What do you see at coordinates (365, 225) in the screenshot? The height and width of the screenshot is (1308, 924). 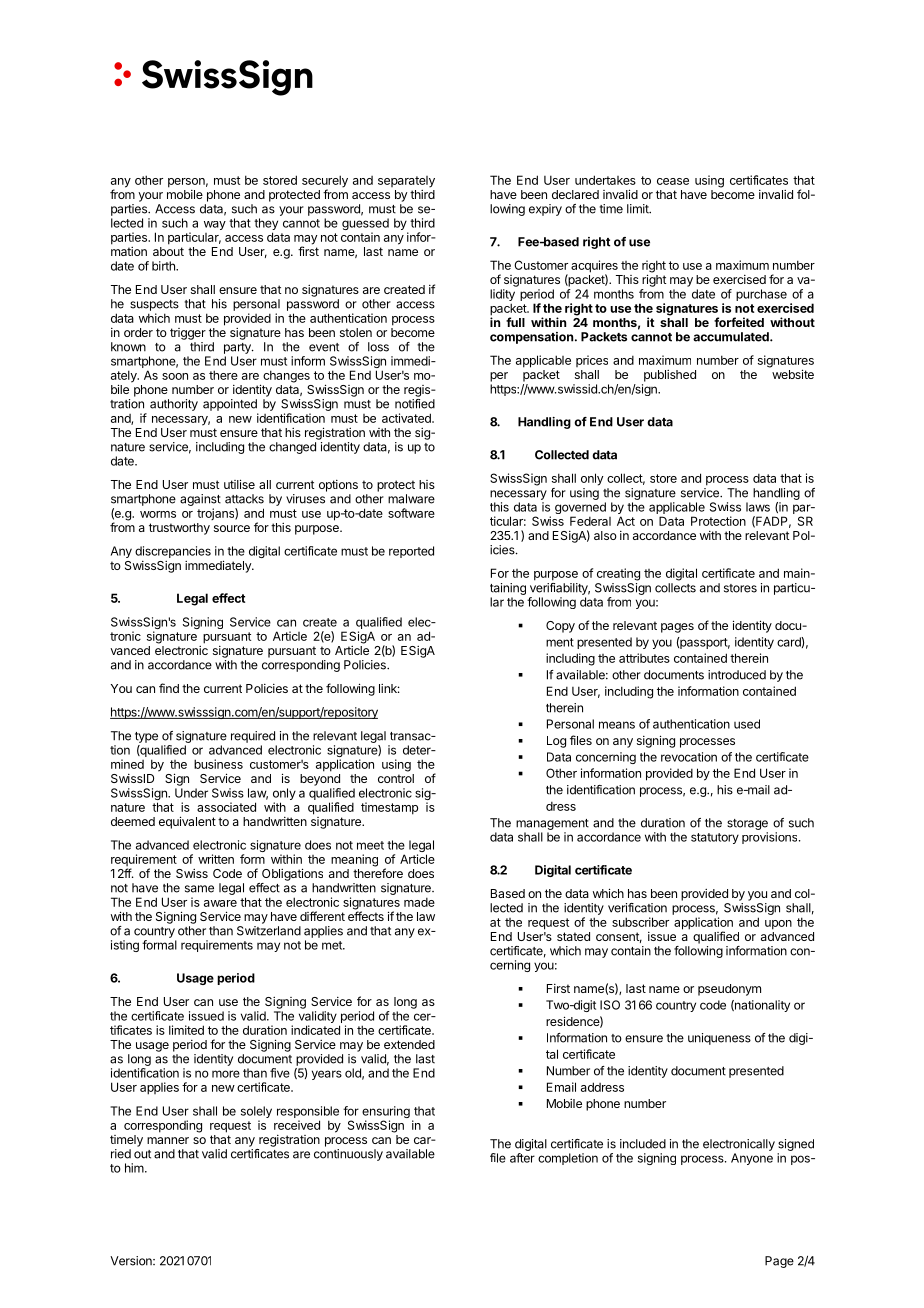 I see `guessed` at bounding box center [365, 225].
